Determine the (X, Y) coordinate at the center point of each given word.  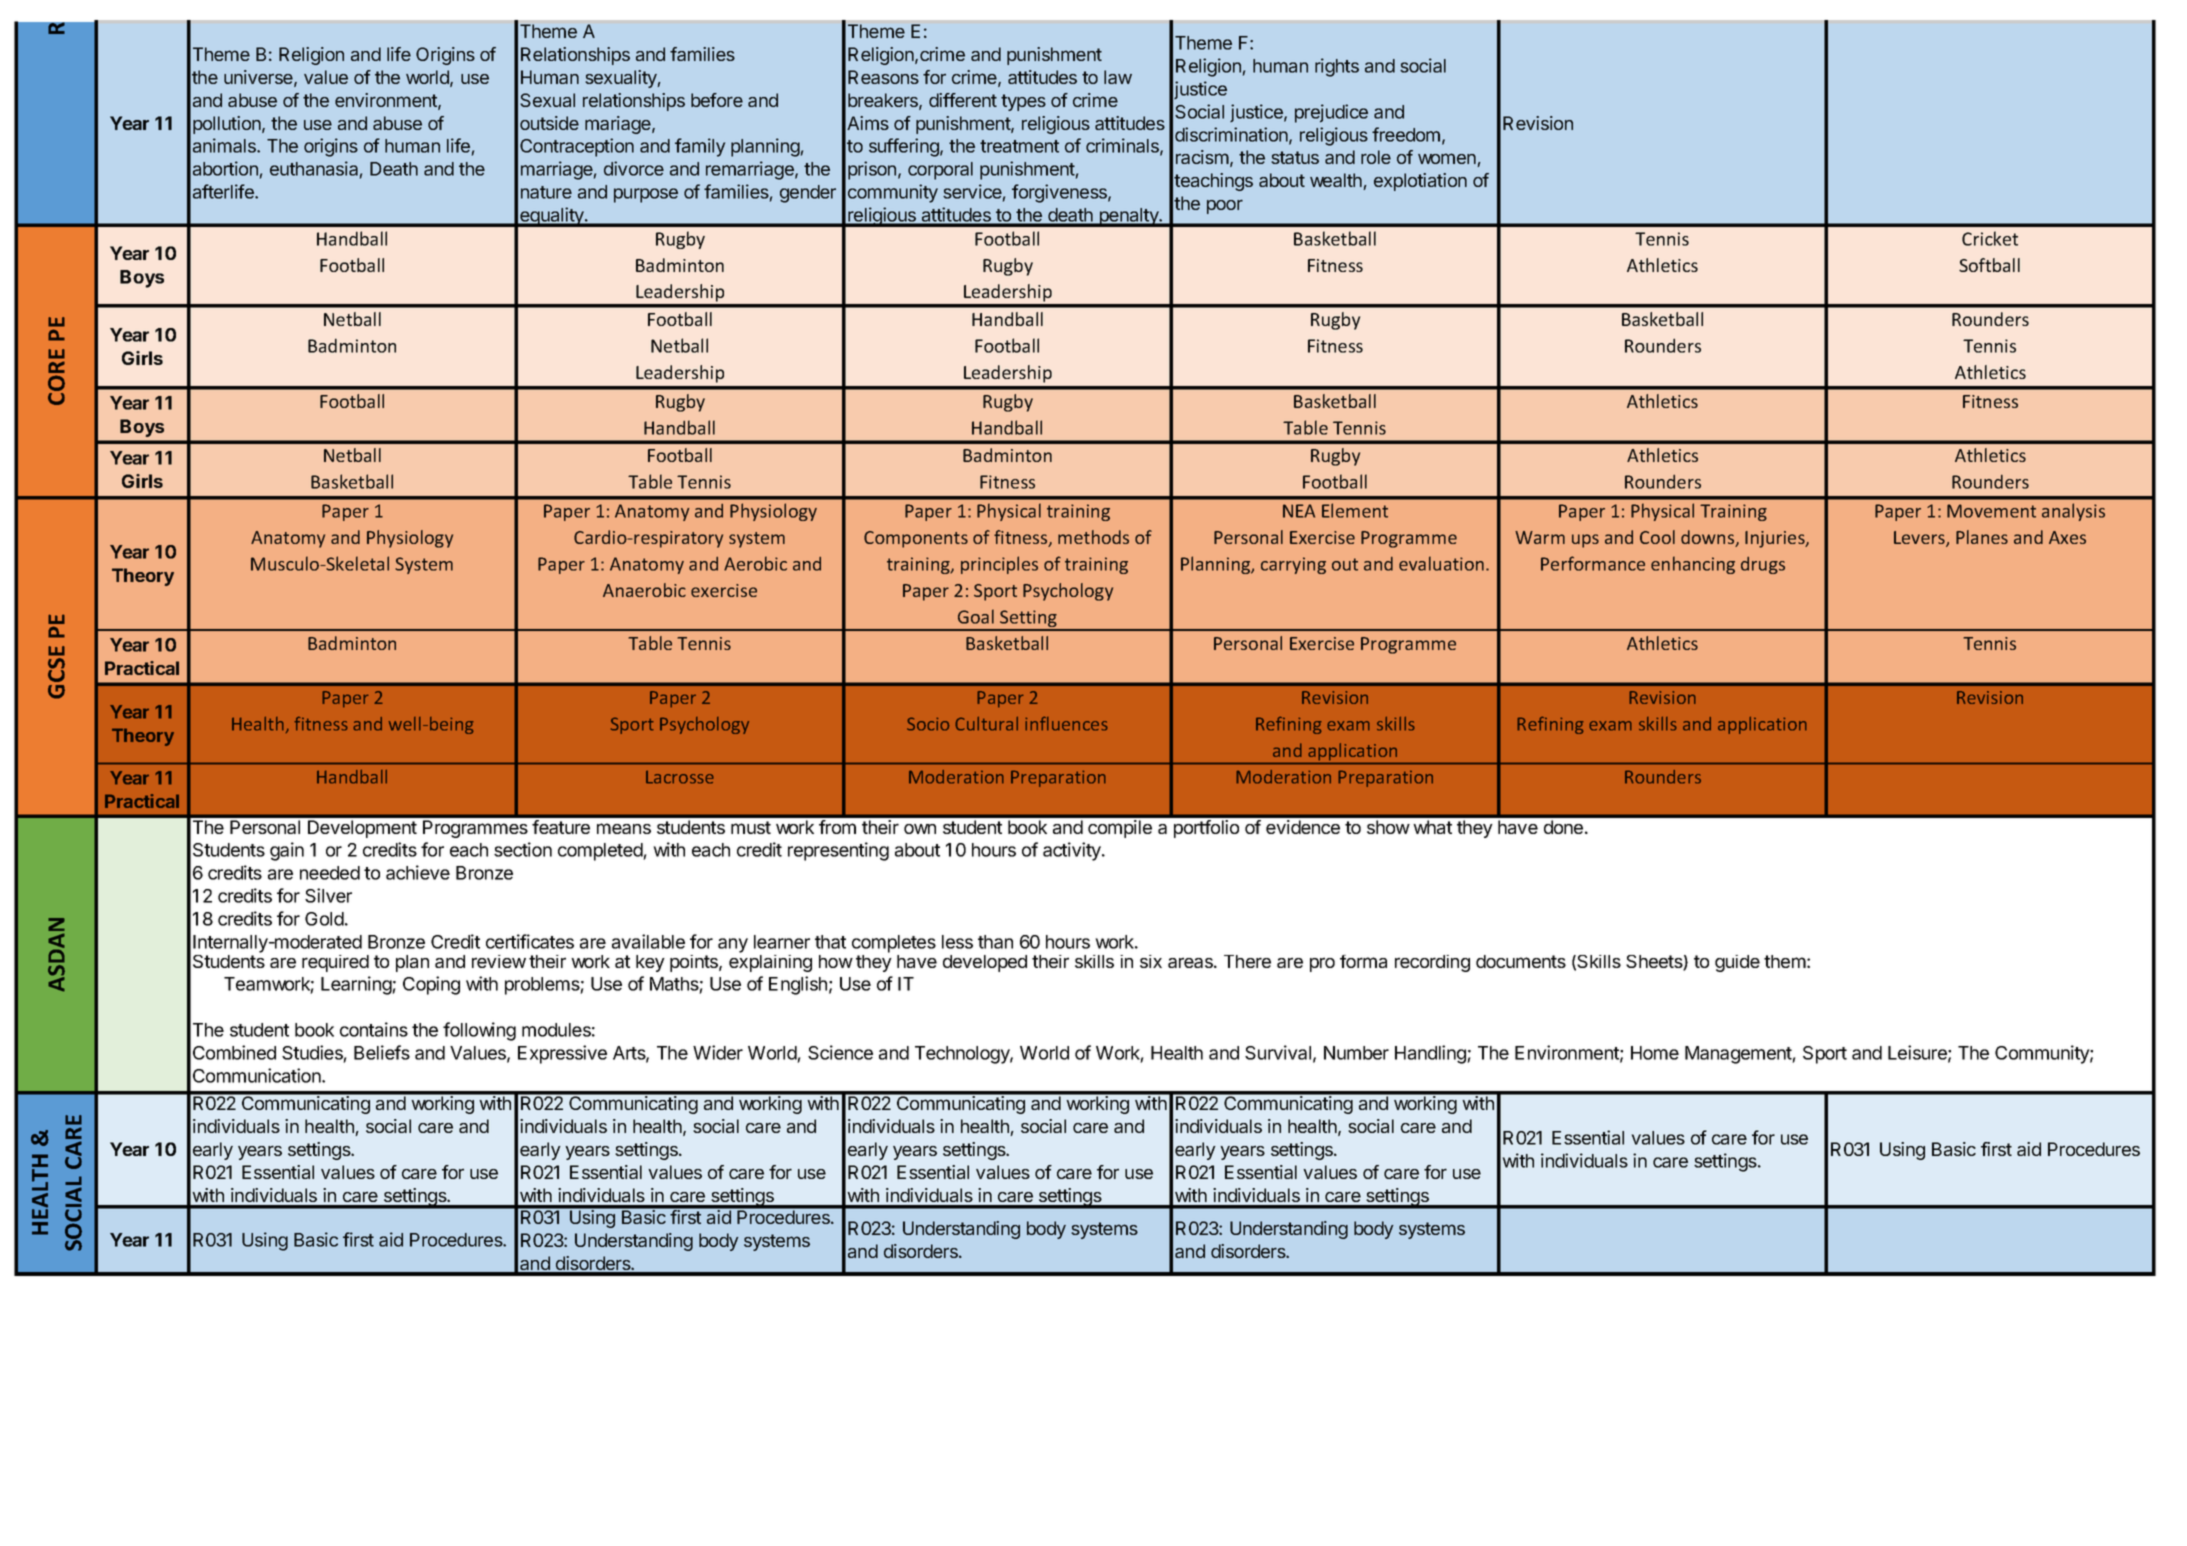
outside (549, 123)
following (479, 1031)
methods (1093, 537)
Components (916, 539)
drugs (1763, 565)
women (1448, 160)
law (1118, 77)
